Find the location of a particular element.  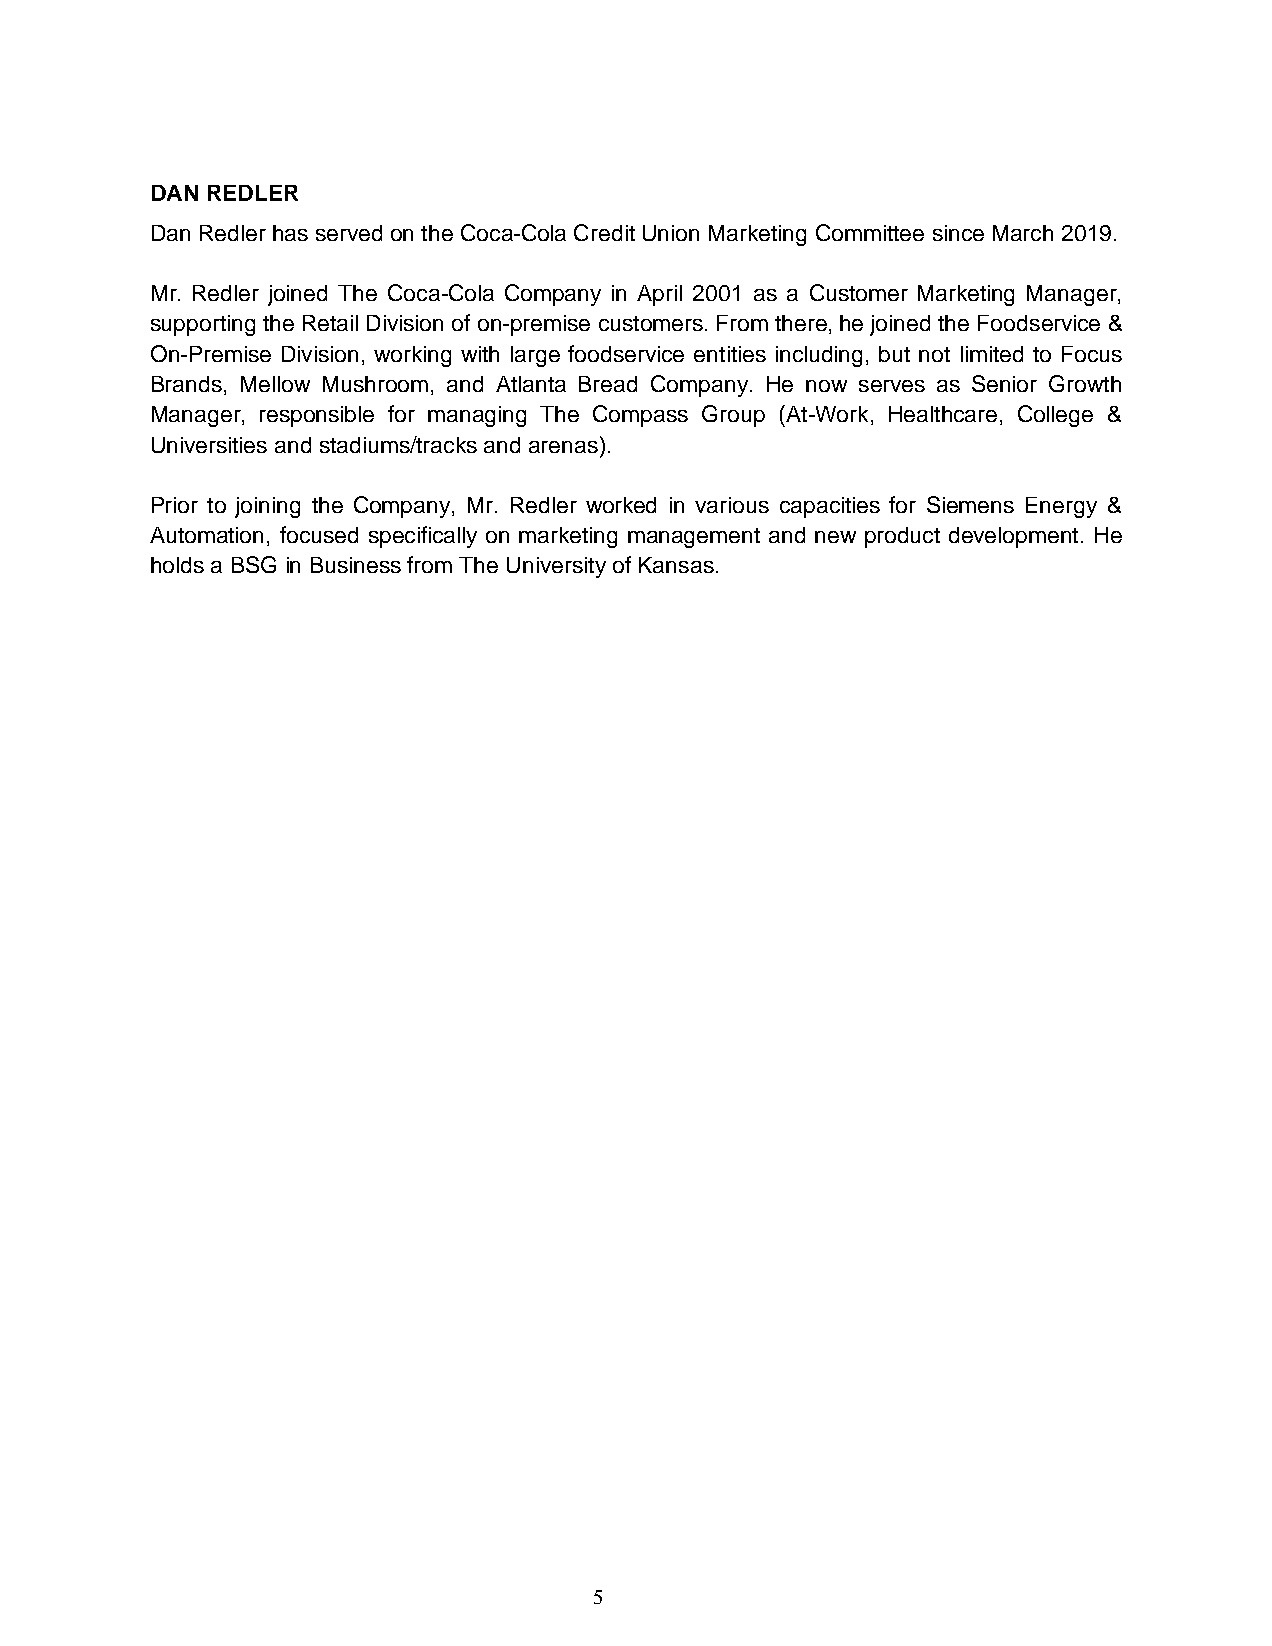

Mellow is located at coordinates (275, 384).
